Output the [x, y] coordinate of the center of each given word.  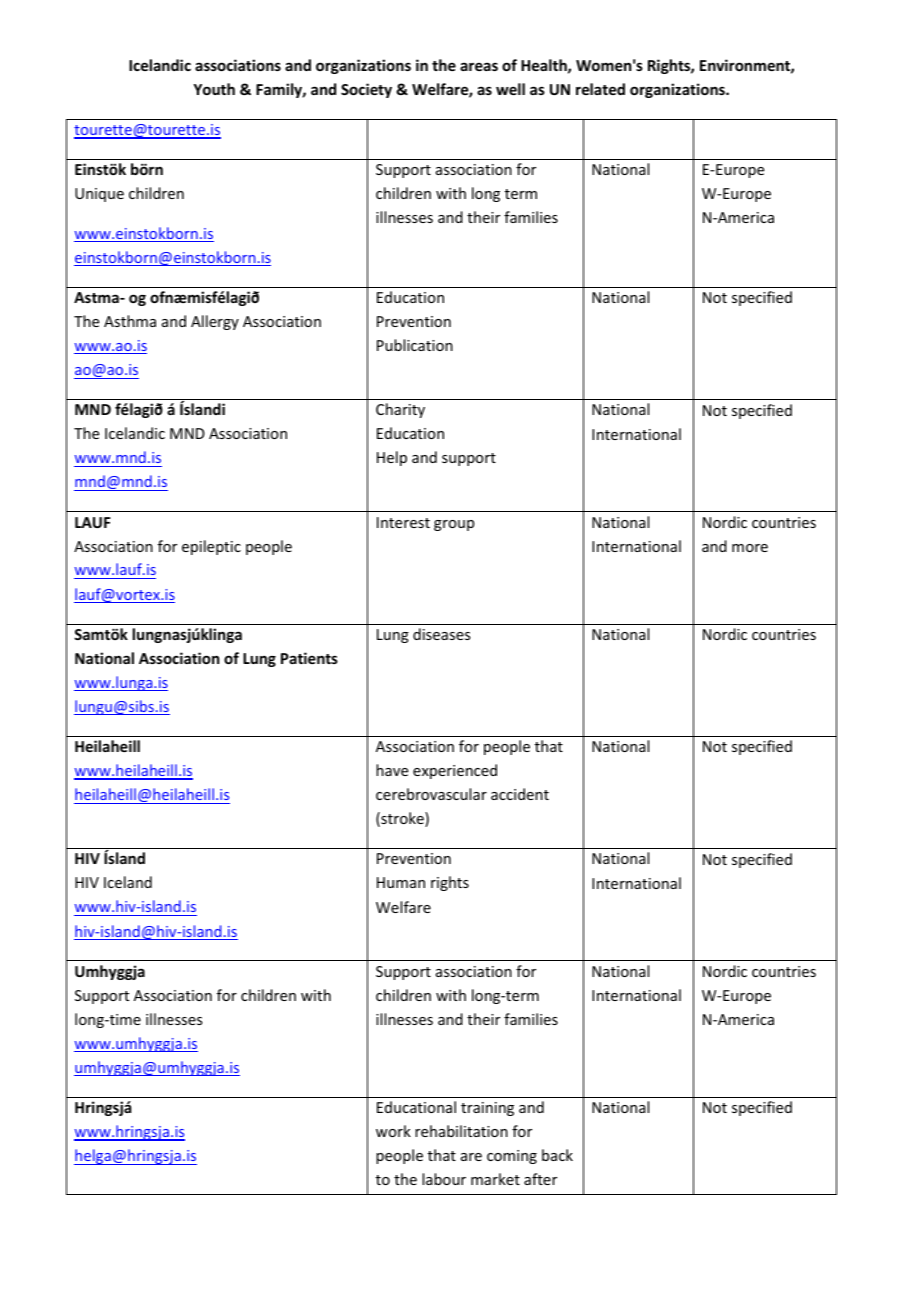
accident [520, 794]
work [393, 1131]
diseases [441, 634]
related [600, 89]
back [557, 1155]
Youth [214, 89]
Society [366, 90]
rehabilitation [461, 1131]
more [750, 548]
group [454, 525]
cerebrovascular [431, 794]
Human [401, 882]
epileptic [211, 547]
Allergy [215, 322]
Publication [415, 345]
